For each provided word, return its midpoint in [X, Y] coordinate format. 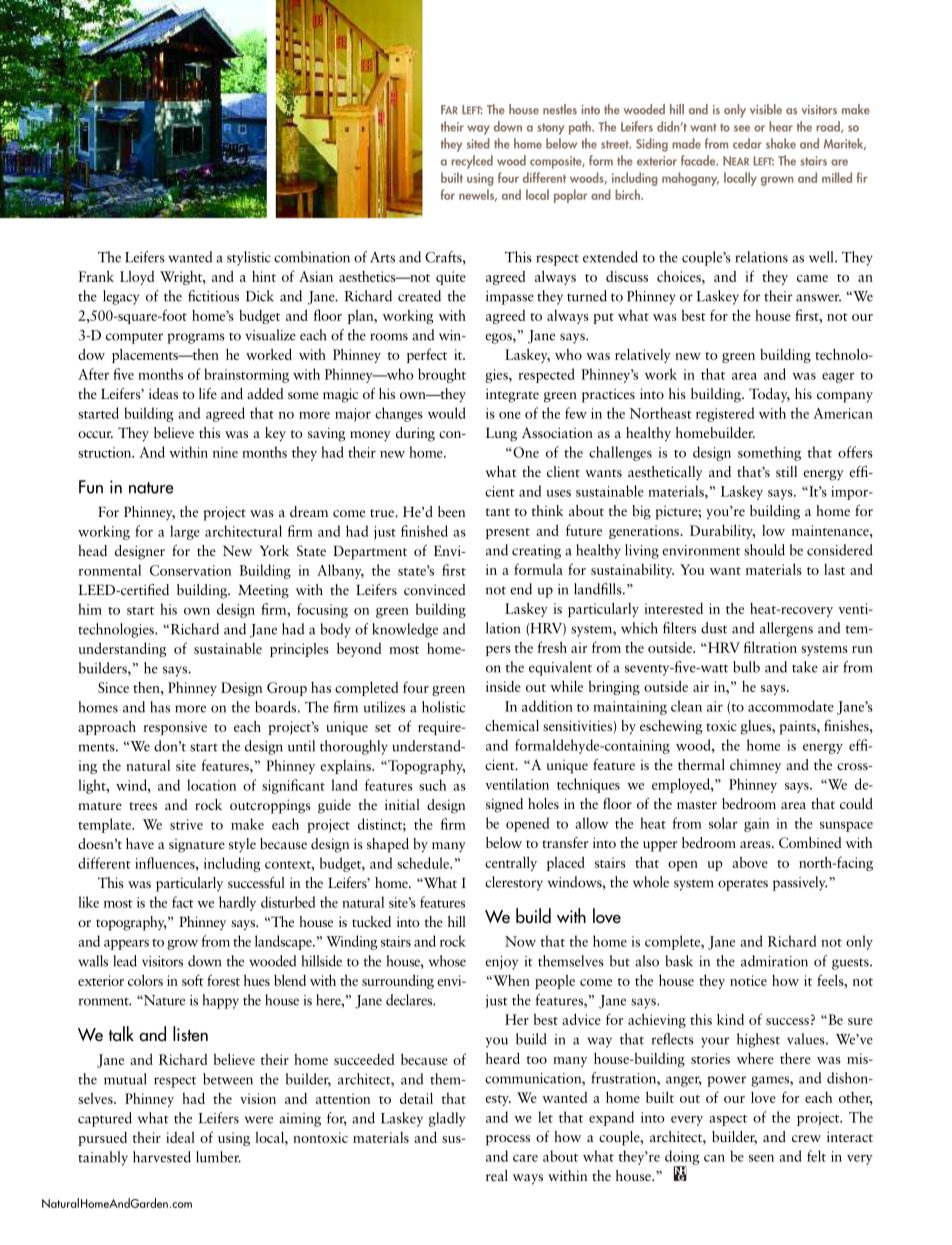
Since [113, 687]
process [508, 1140]
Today [769, 395]
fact [183, 902]
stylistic [249, 258]
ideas [163, 393]
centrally [511, 863]
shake [781, 143]
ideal [180, 1137]
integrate [512, 395]
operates [743, 885]
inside [503, 686]
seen [761, 1158]
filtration [770, 647]
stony [550, 129]
